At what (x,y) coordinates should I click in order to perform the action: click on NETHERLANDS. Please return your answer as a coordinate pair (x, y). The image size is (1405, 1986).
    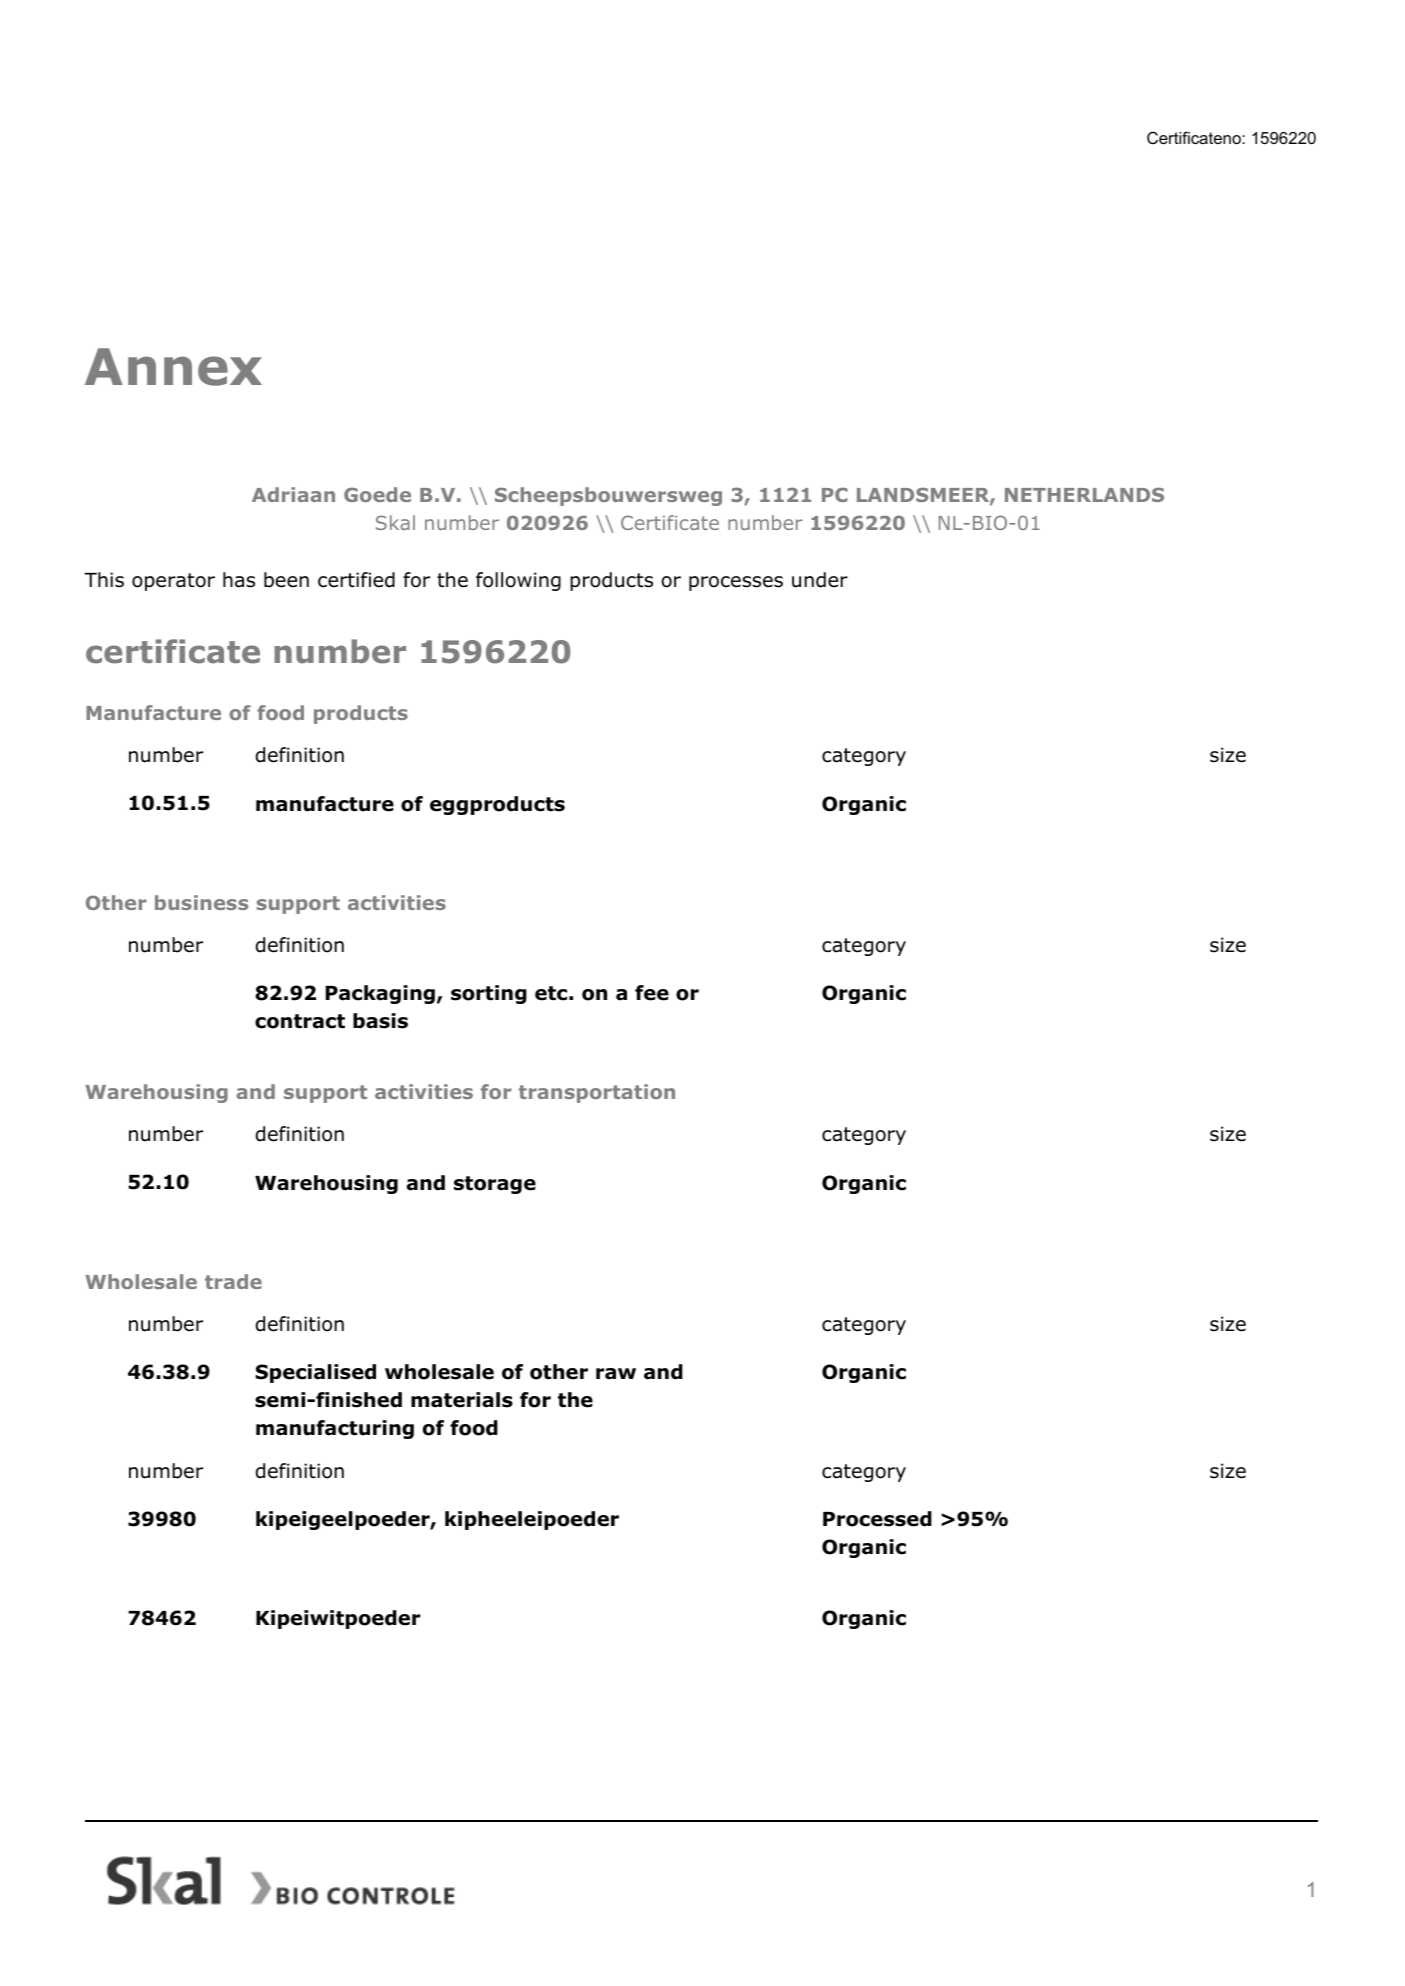
    Looking at the image, I should click on (1084, 494).
